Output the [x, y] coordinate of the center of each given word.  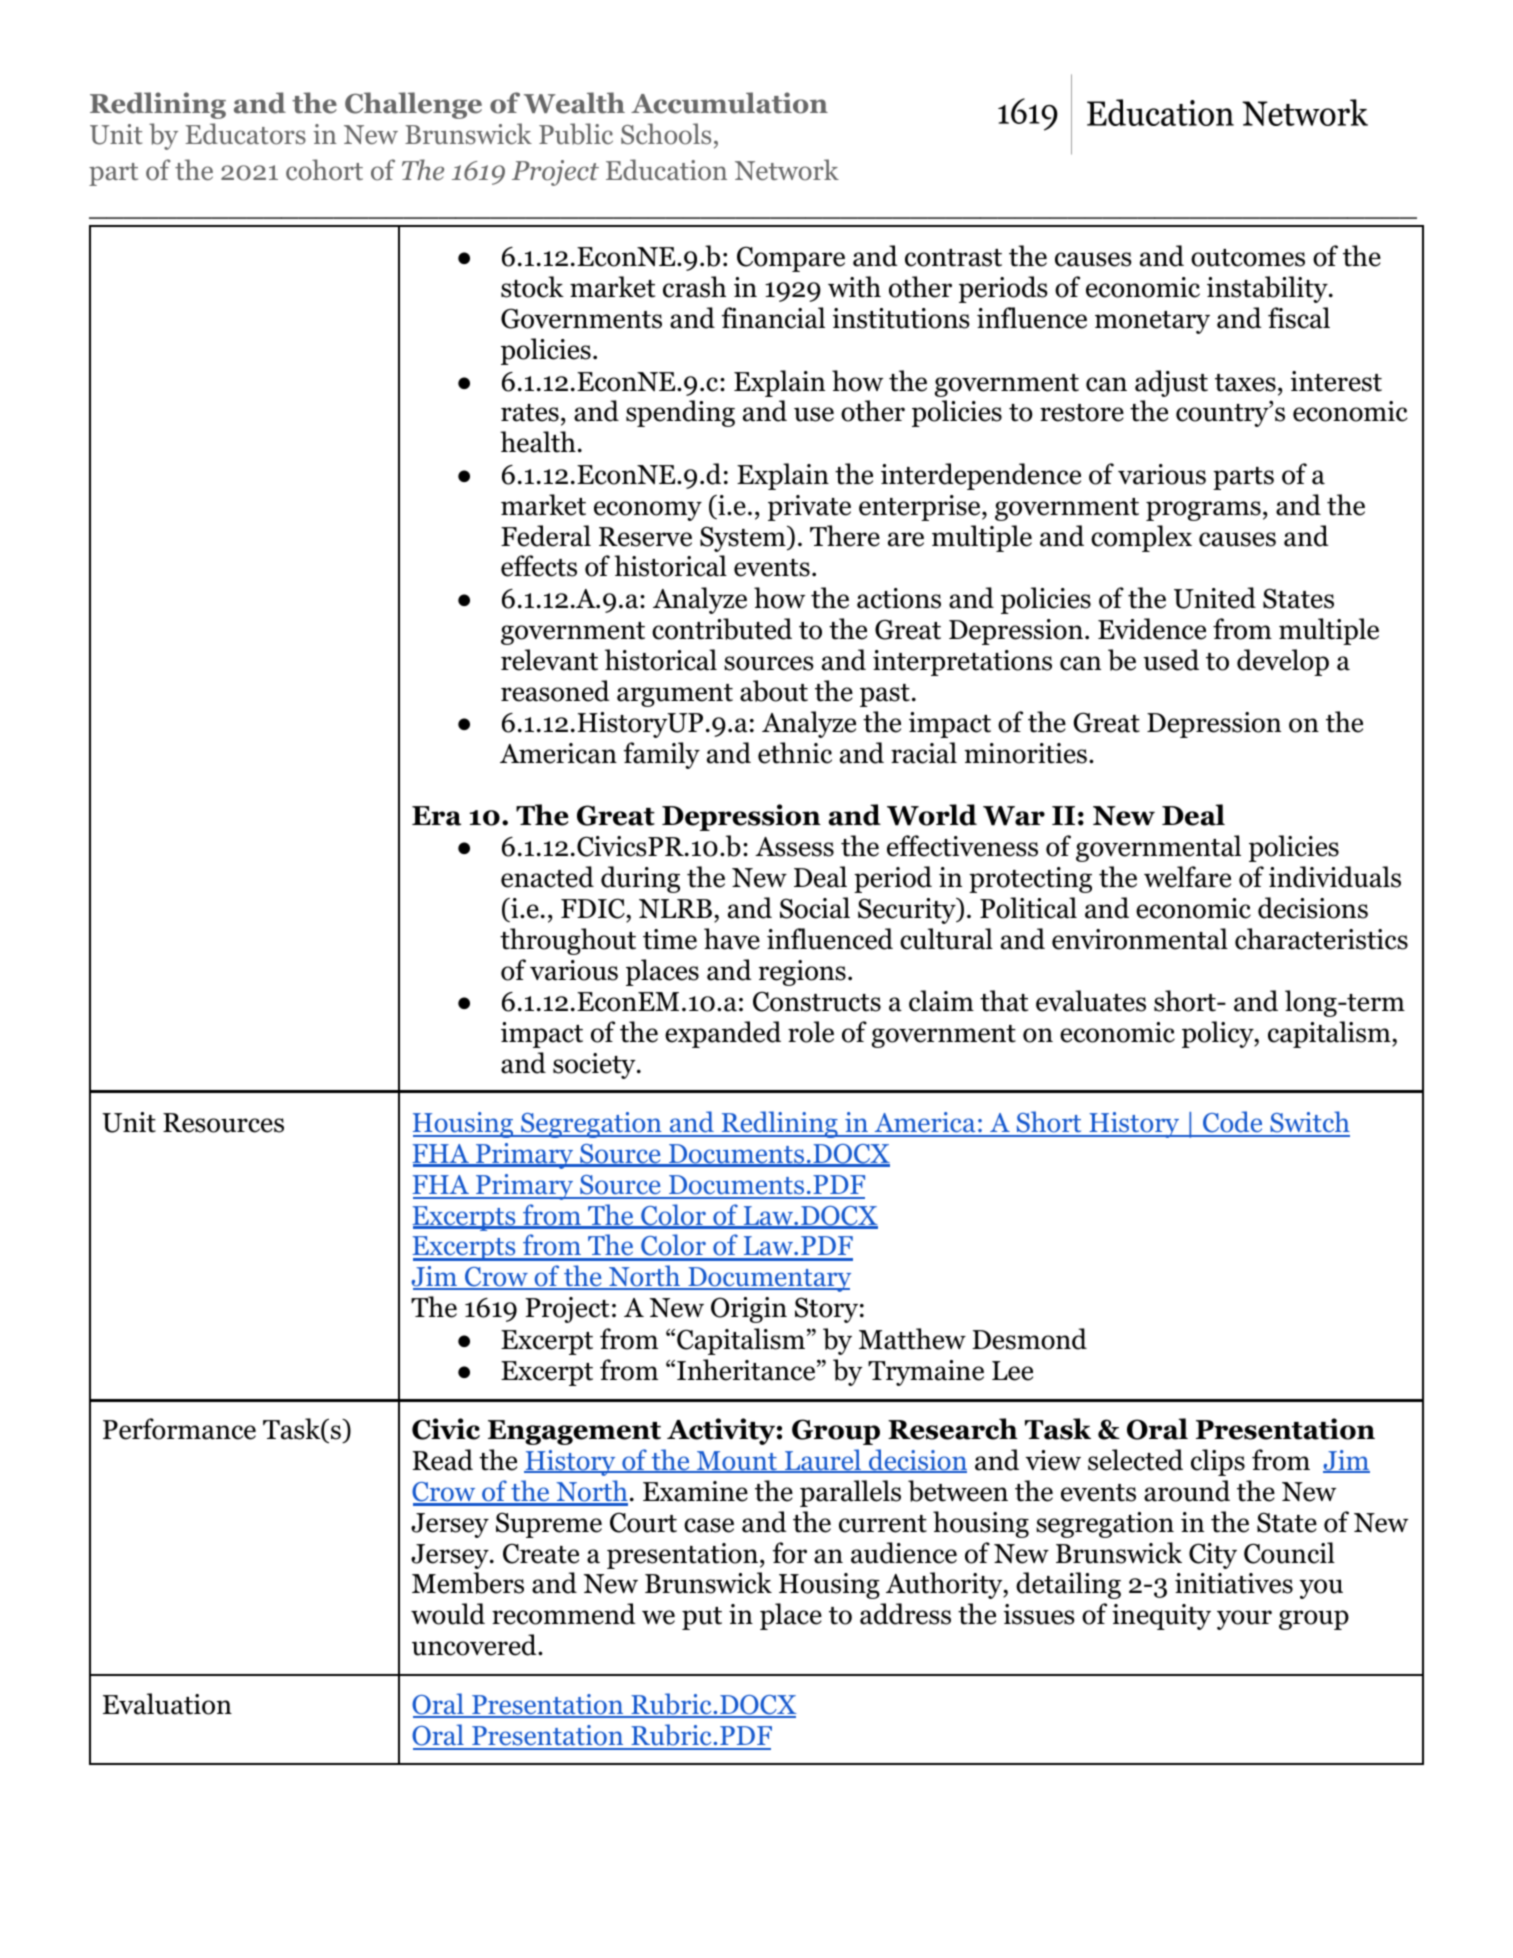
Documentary [768, 1279]
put [702, 1618]
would [448, 1614]
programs [1203, 511]
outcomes [1248, 258]
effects [539, 566]
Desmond [1029, 1339]
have [732, 939]
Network [787, 170]
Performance [179, 1429]
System [744, 538]
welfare [1187, 877]
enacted [547, 877]
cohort [324, 170]
